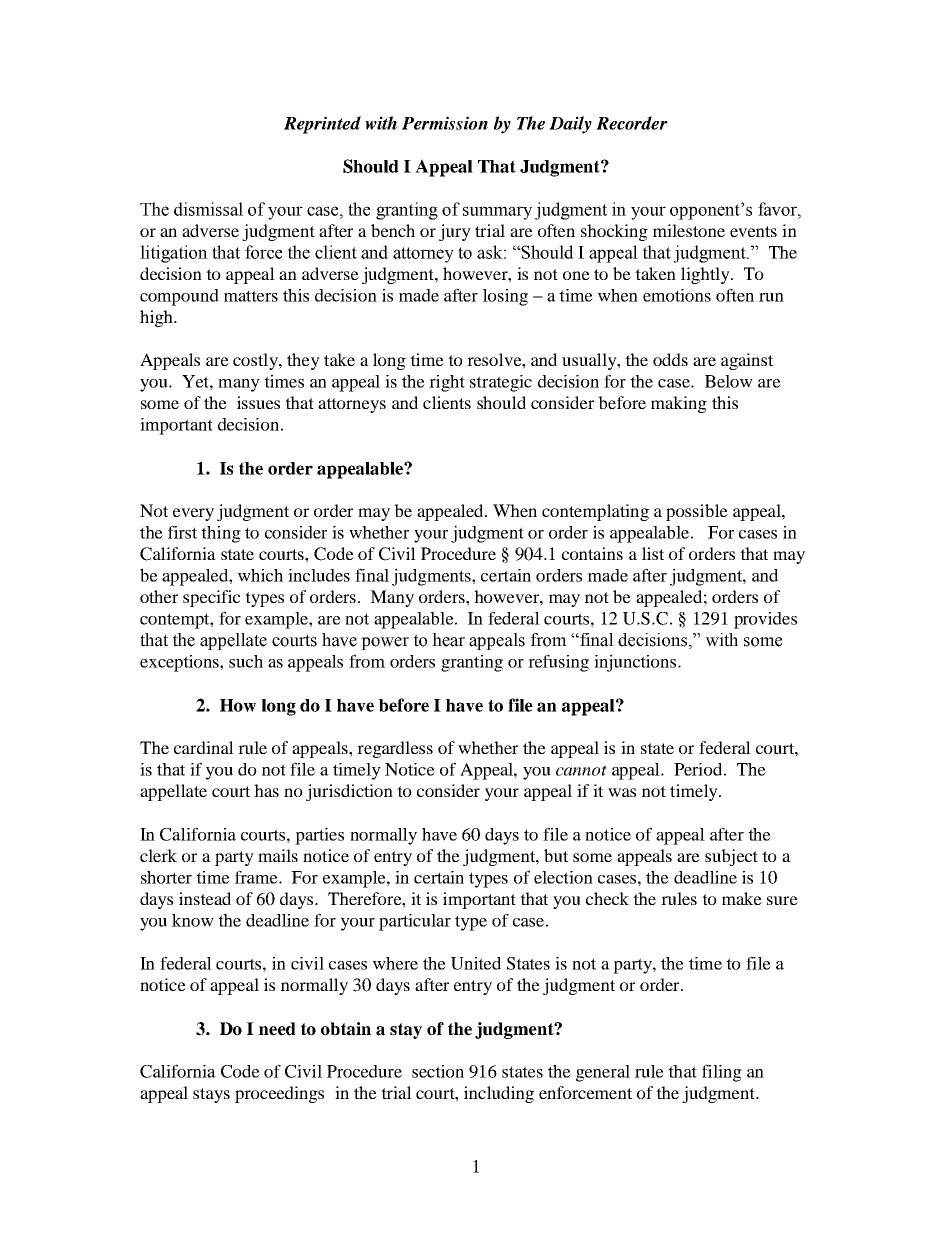 This document has height=1233, width=952. Describe the element at coordinates (279, 1094) in the document. I see `proceedings` at that location.
